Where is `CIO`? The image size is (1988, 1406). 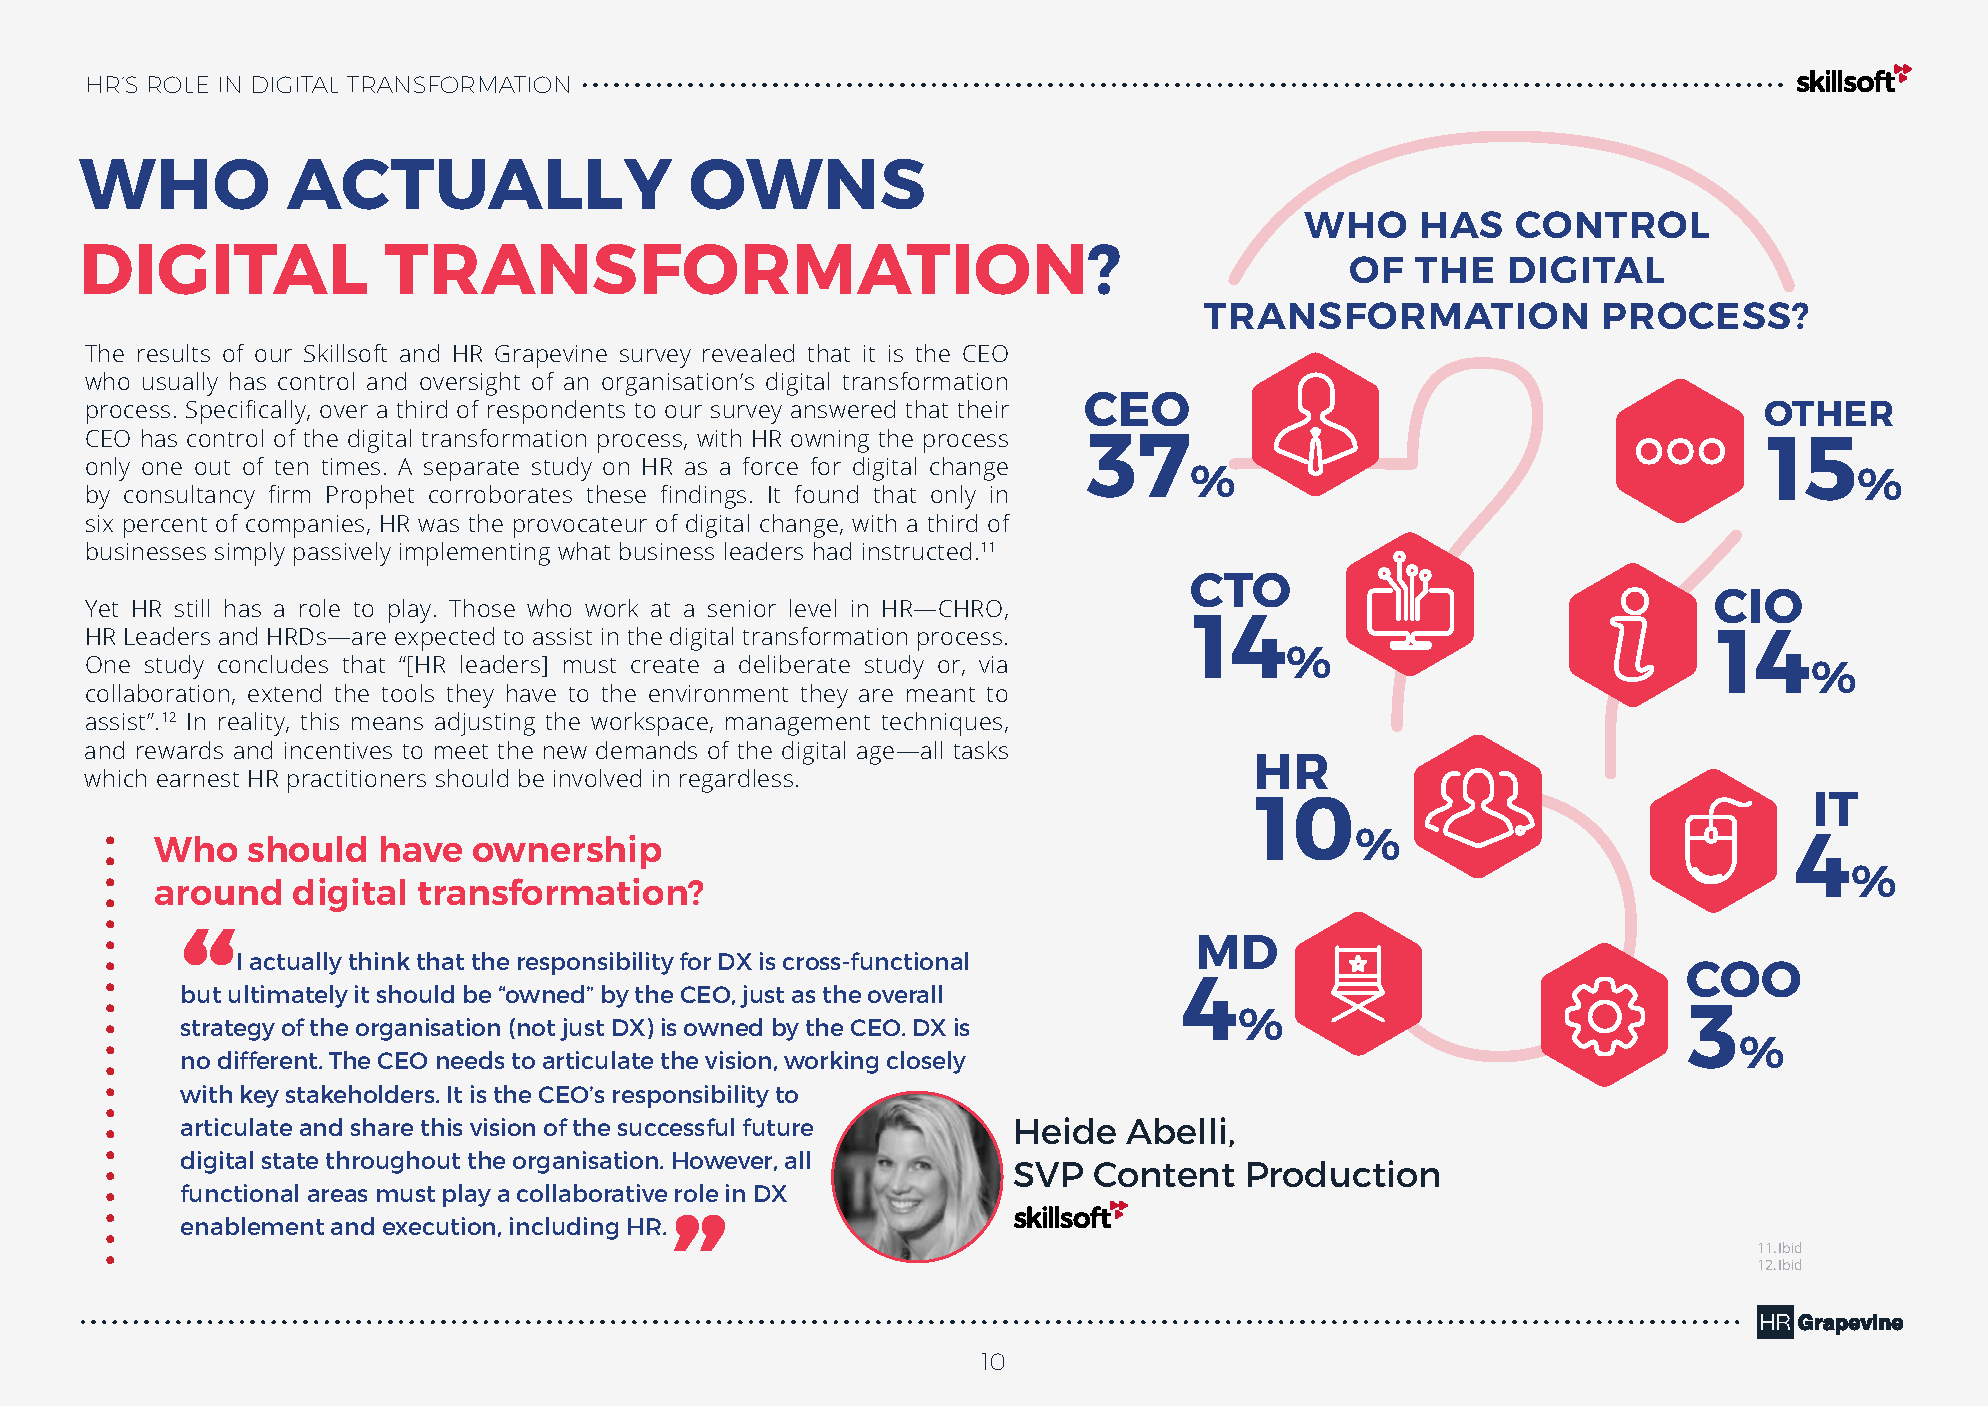
CIO is located at coordinates (1758, 606).
